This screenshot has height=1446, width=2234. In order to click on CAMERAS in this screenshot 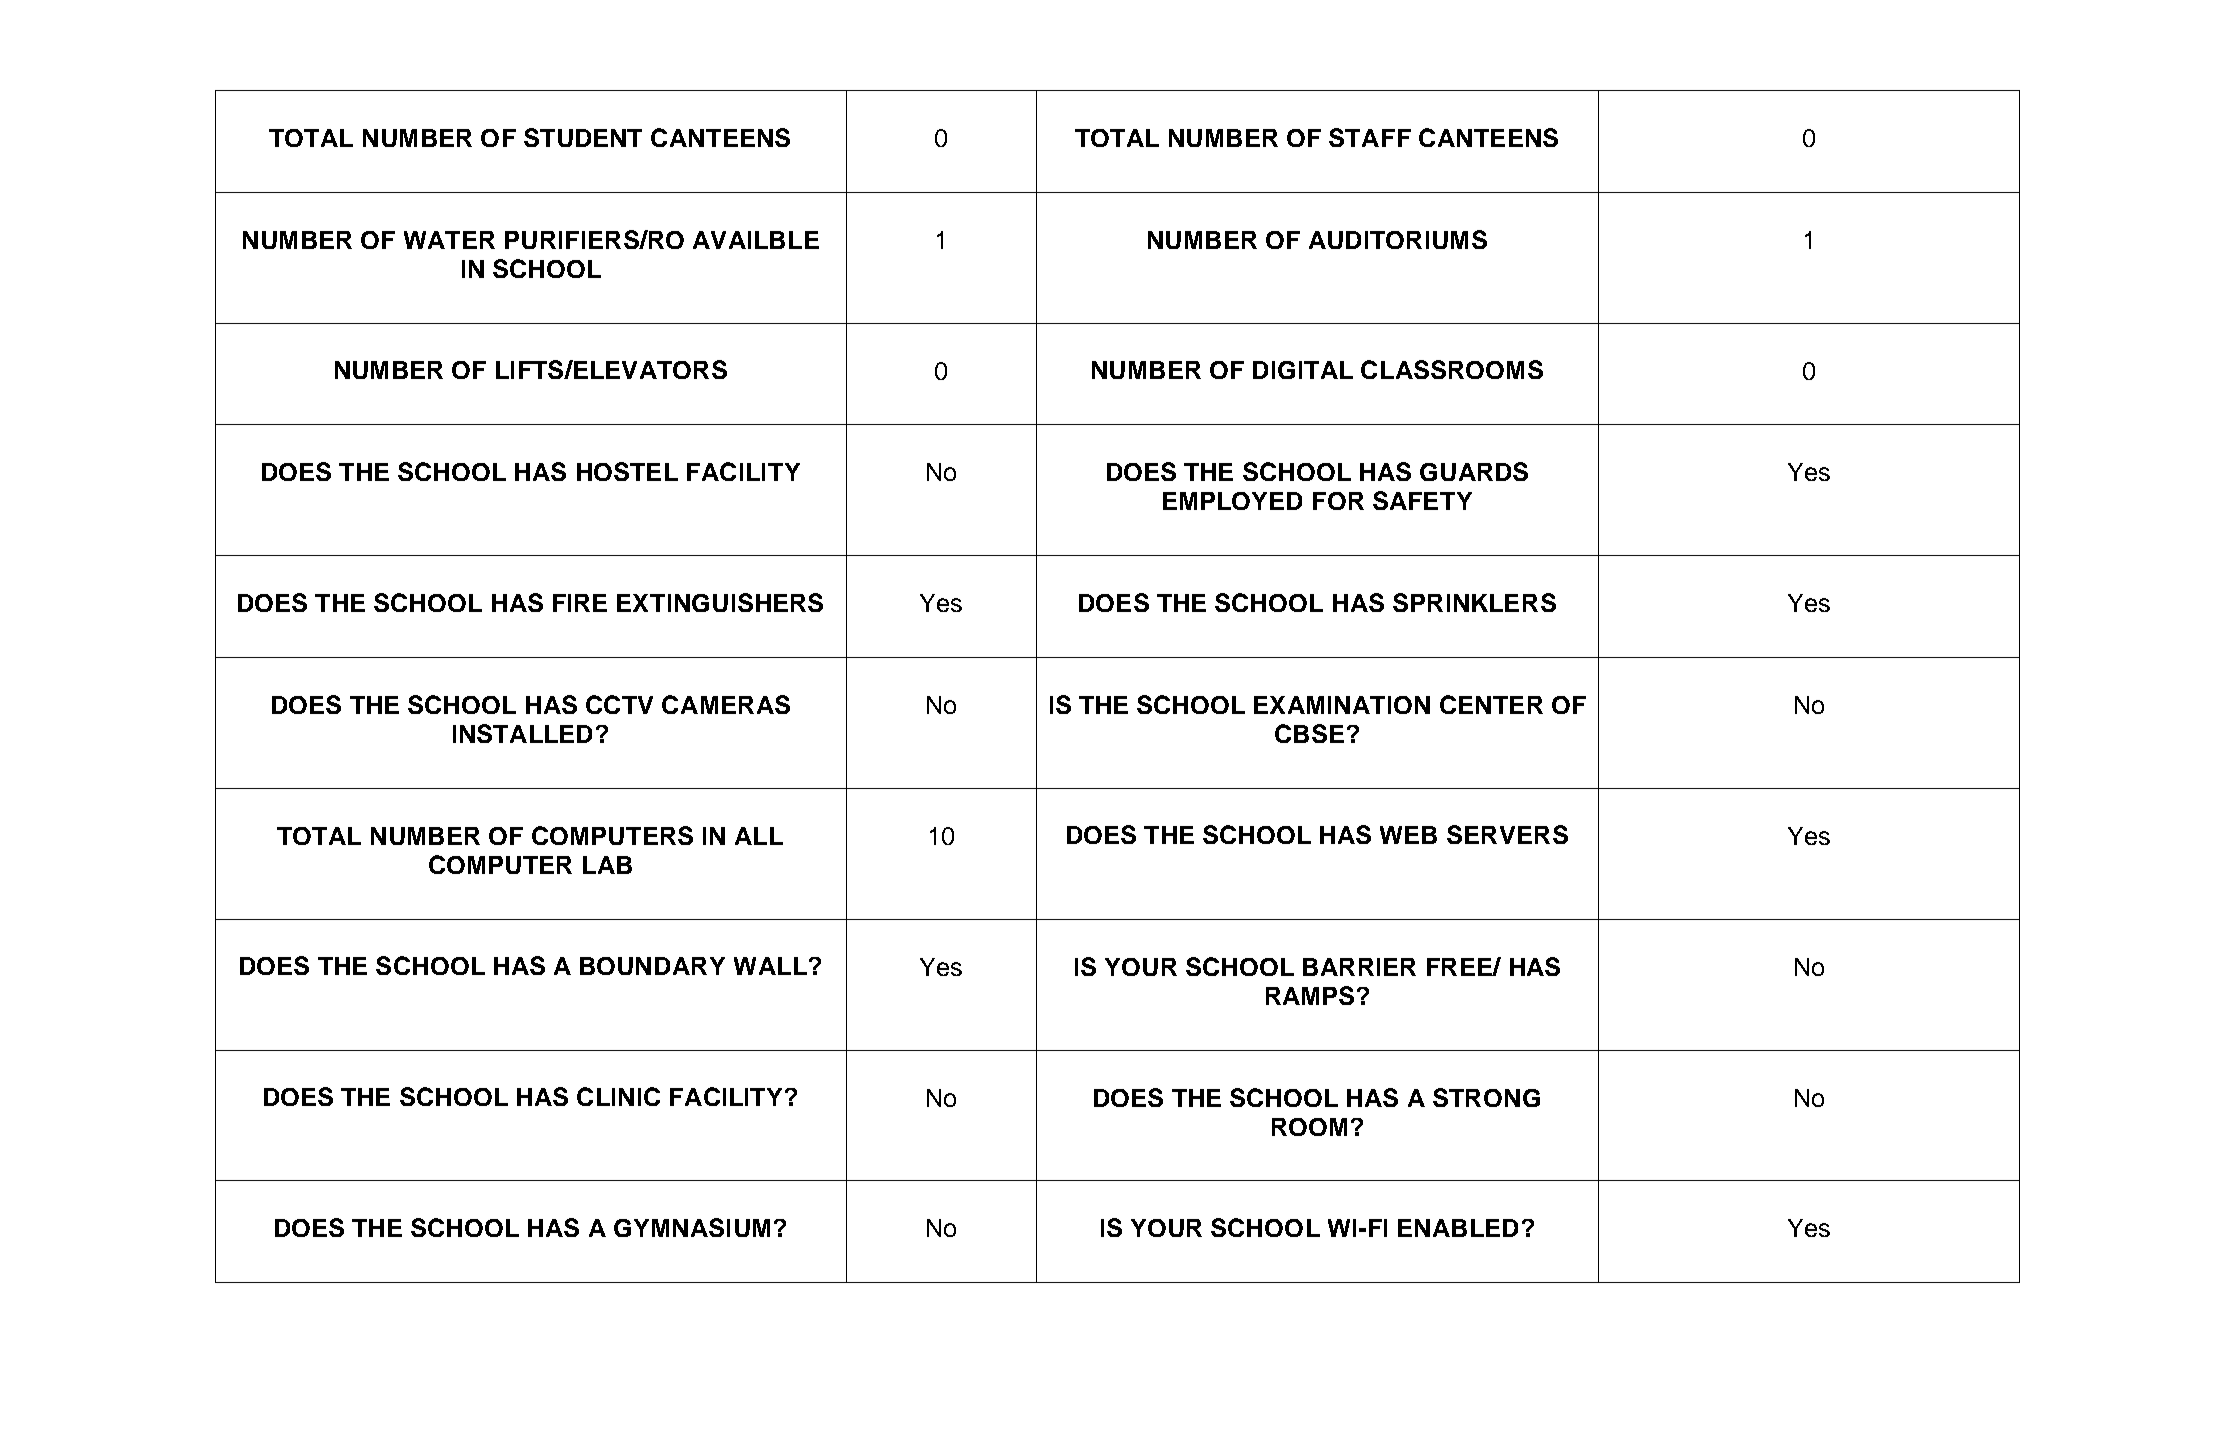, I will do `click(726, 704)`.
